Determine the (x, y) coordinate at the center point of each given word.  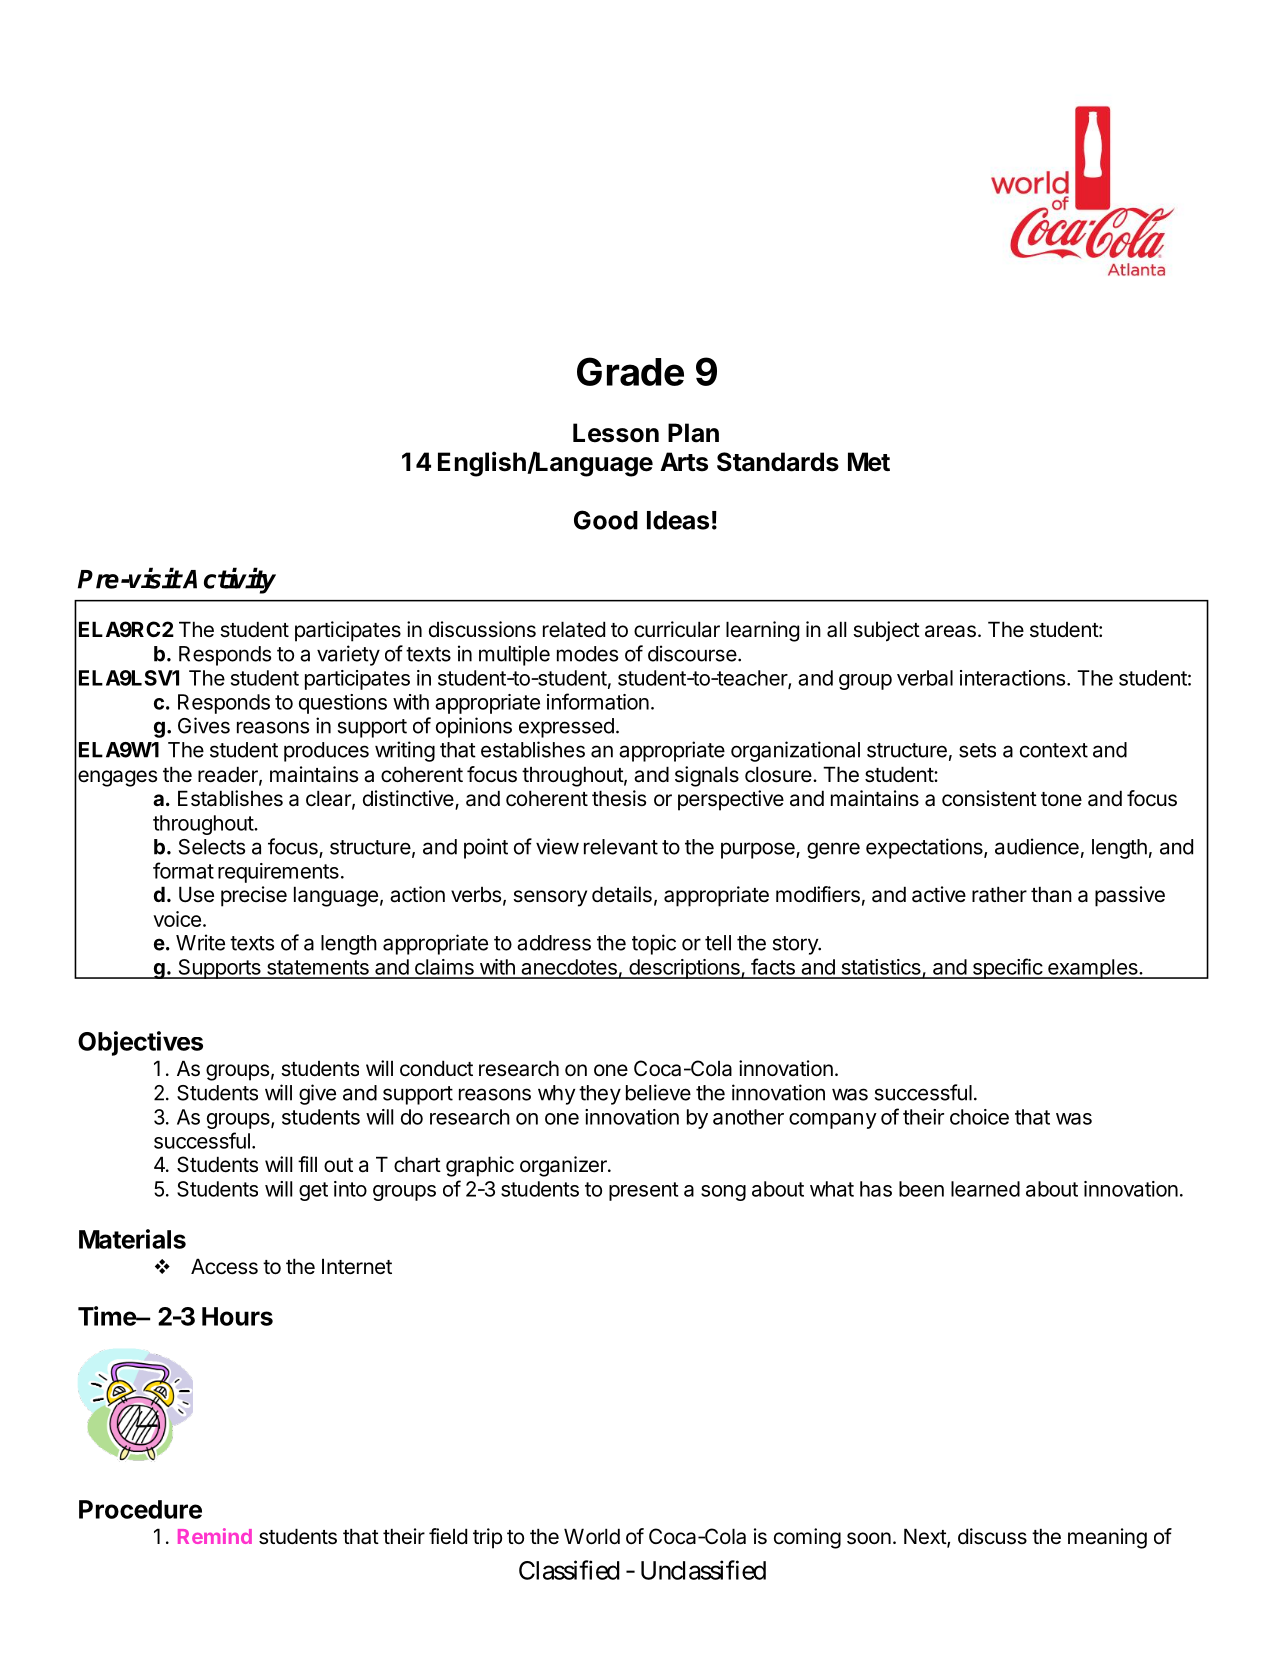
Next (926, 1537)
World (592, 1536)
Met (869, 462)
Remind (215, 1536)
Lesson (616, 433)
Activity (229, 581)
